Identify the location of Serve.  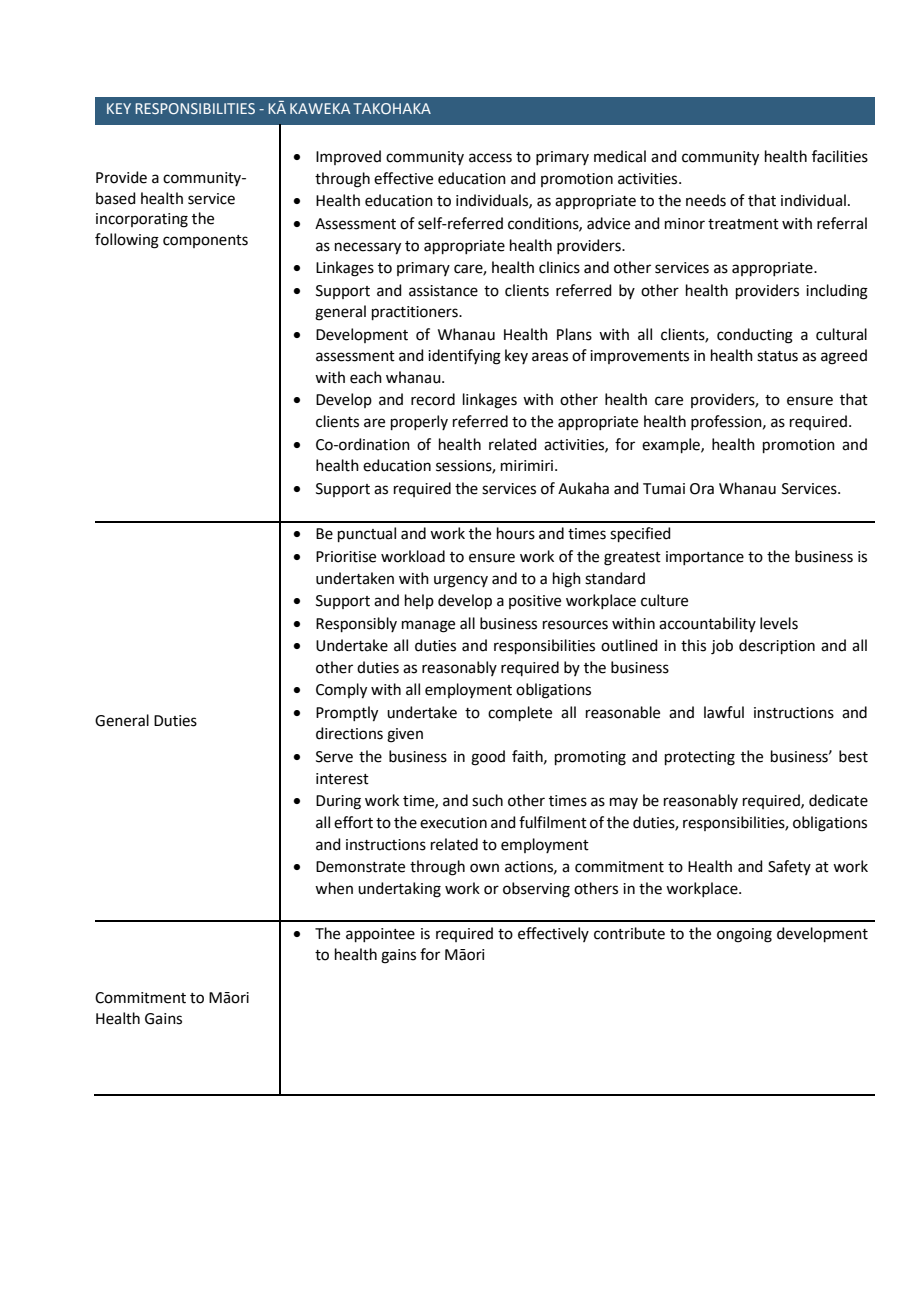
(334, 757).
